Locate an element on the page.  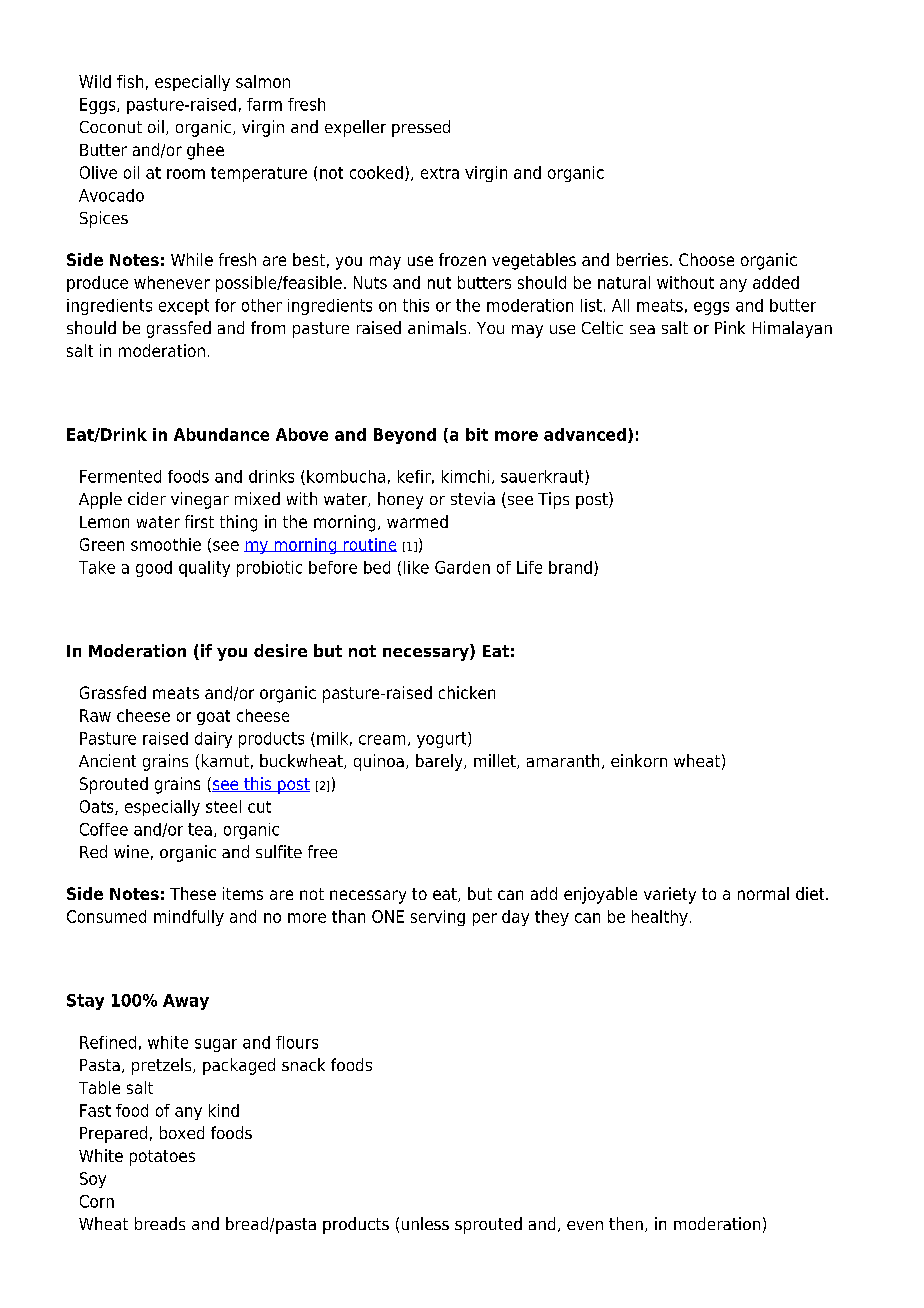
ghee is located at coordinates (205, 151).
